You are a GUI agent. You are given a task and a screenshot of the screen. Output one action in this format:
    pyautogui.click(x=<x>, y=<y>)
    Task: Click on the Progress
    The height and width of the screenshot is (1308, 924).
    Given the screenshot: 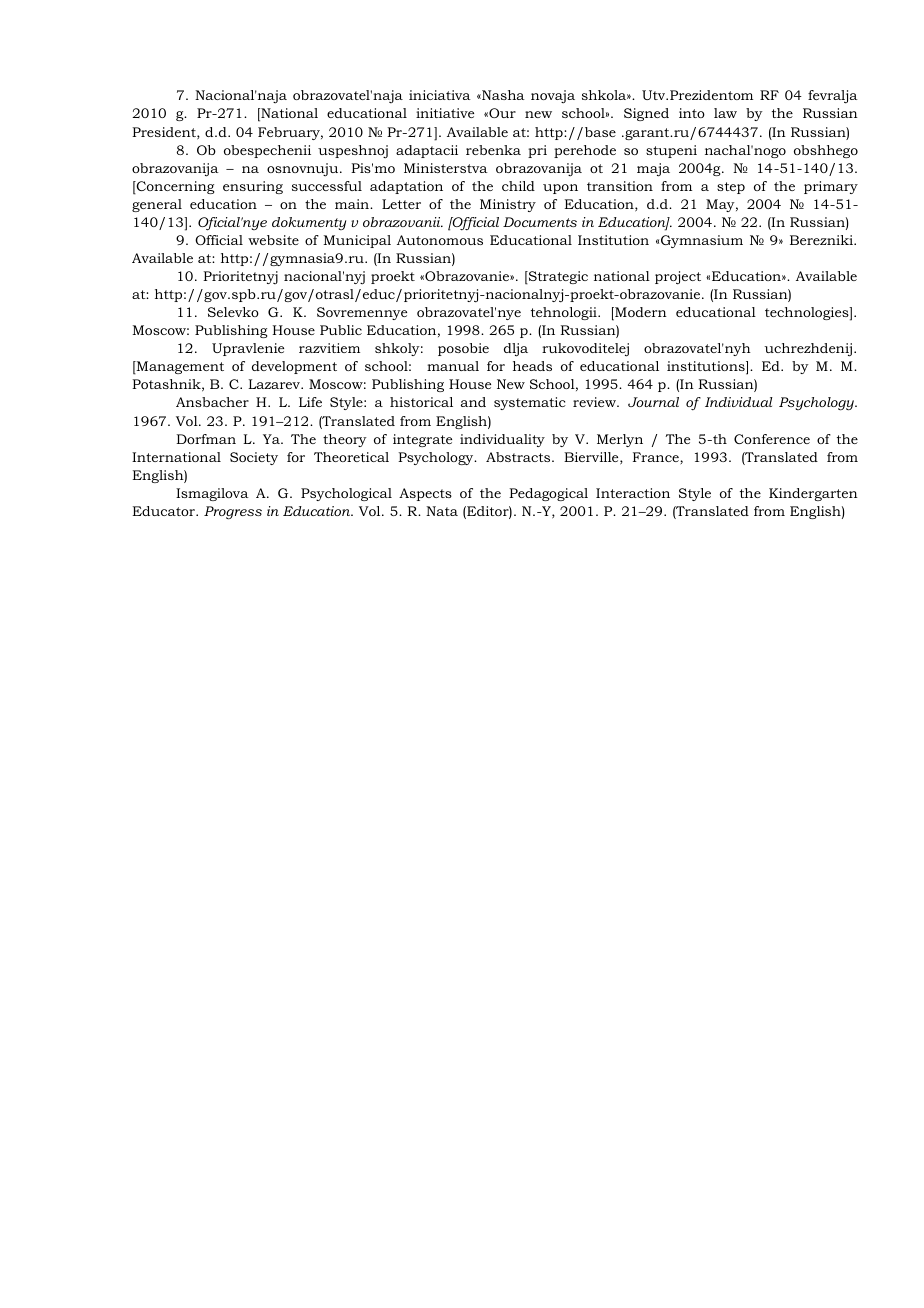 What is the action you would take?
    pyautogui.click(x=233, y=513)
